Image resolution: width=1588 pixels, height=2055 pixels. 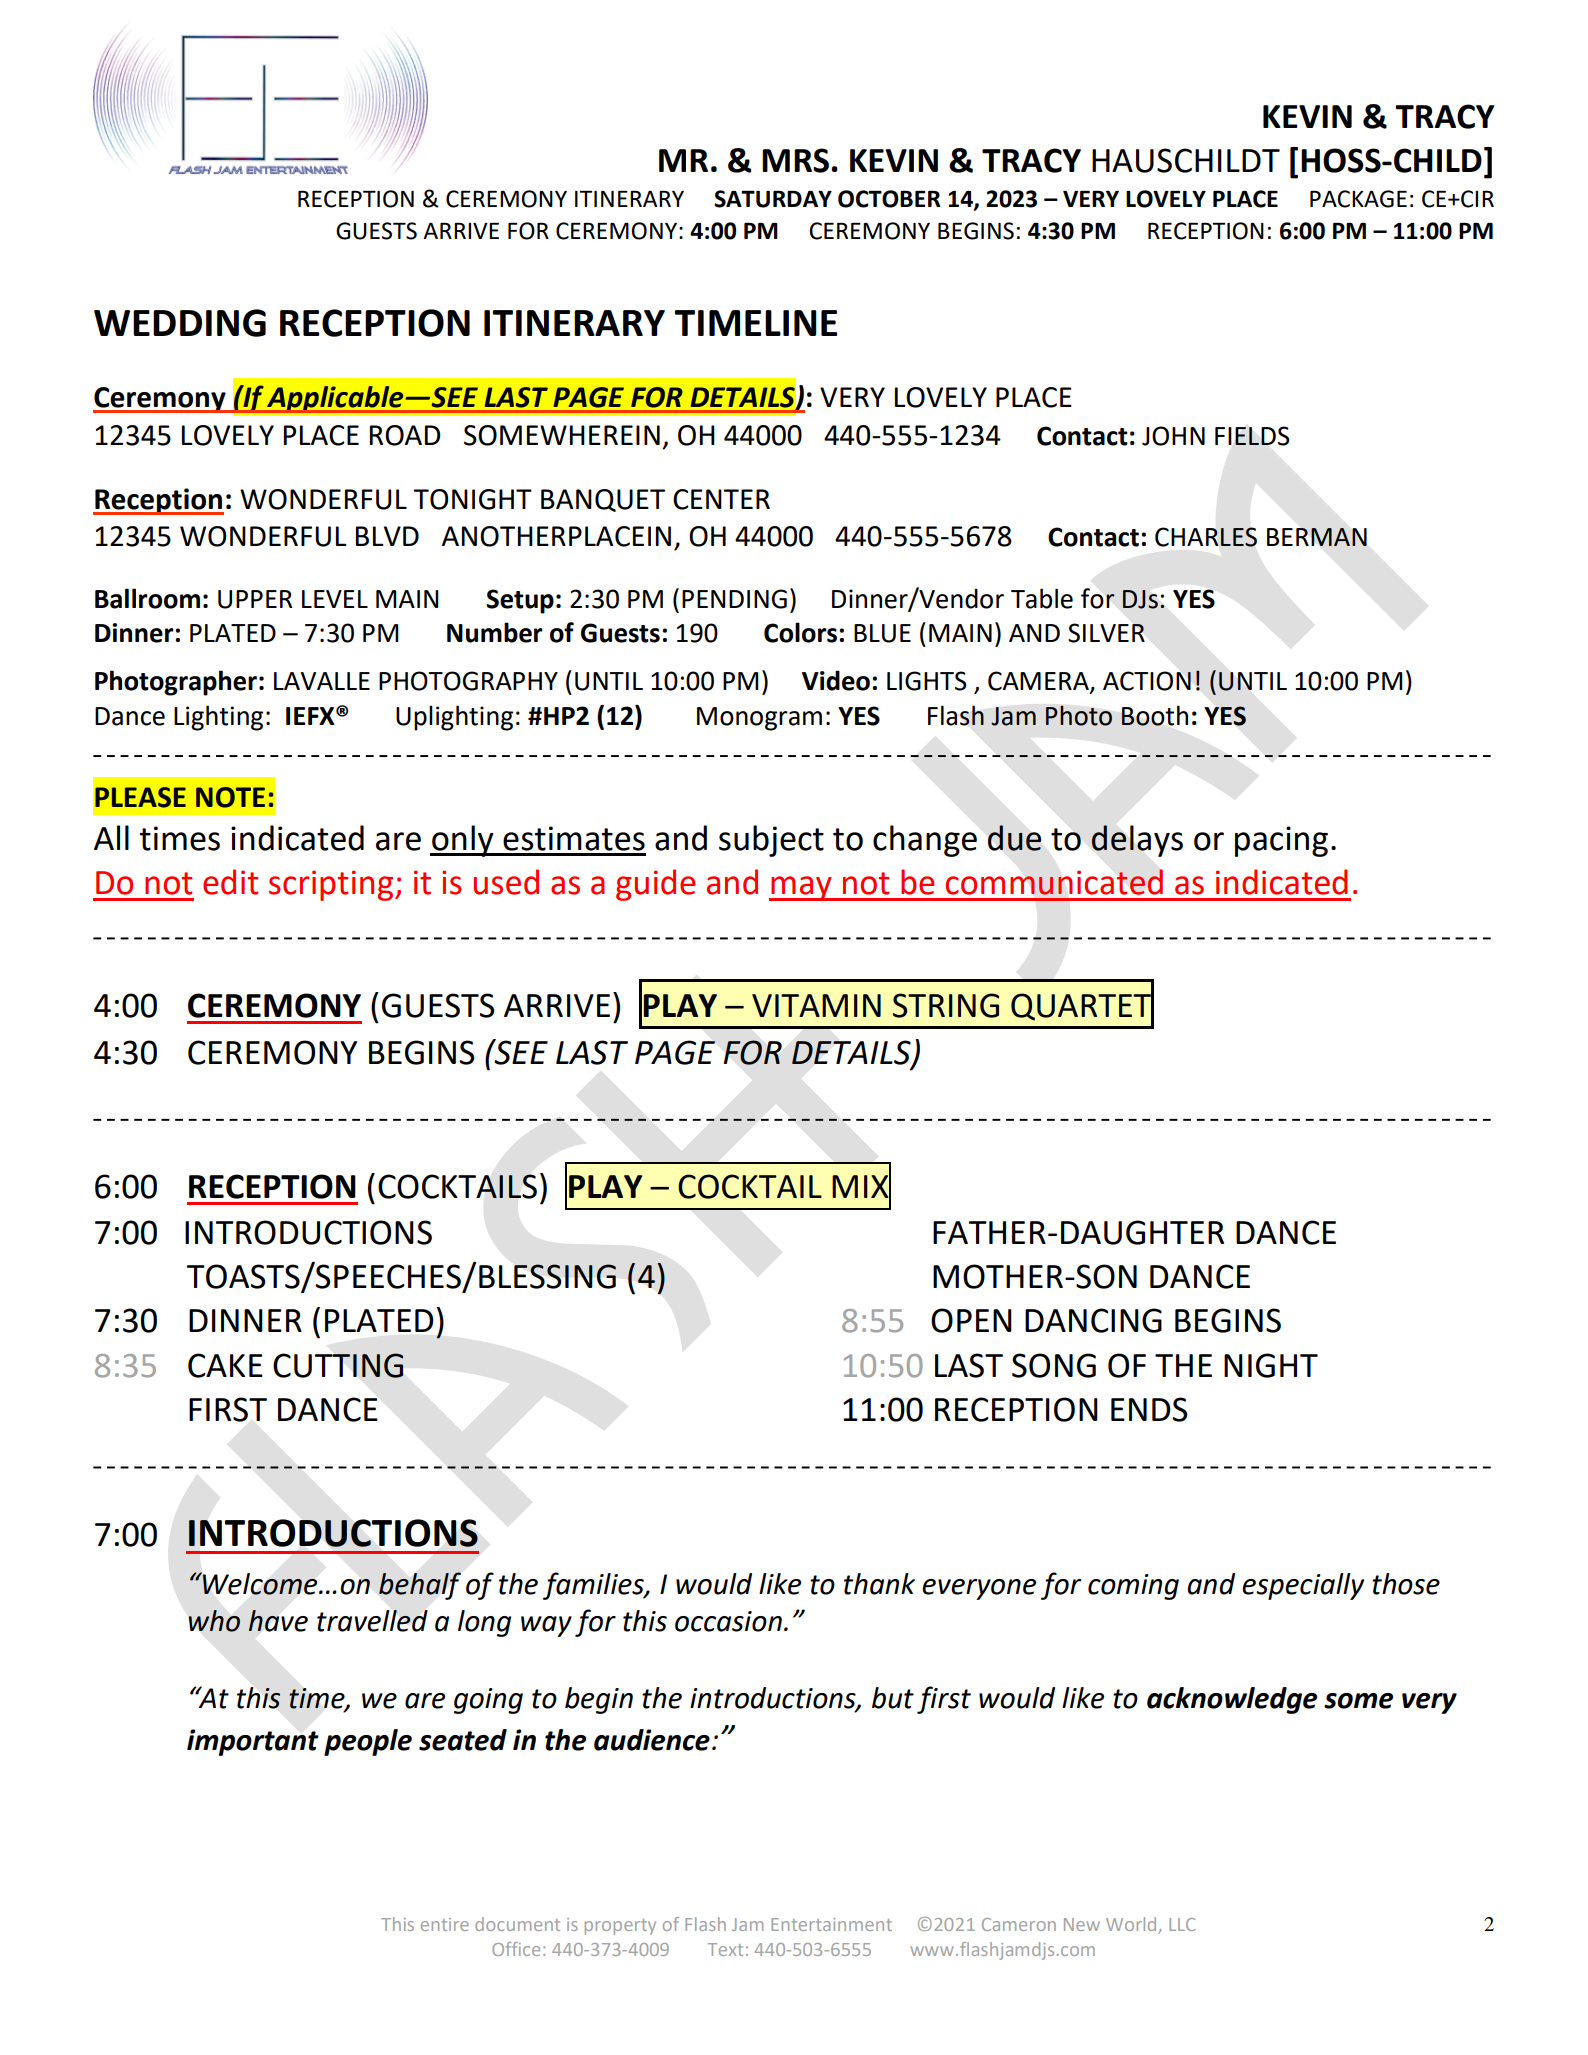 I want to click on entire, so click(x=445, y=1924).
